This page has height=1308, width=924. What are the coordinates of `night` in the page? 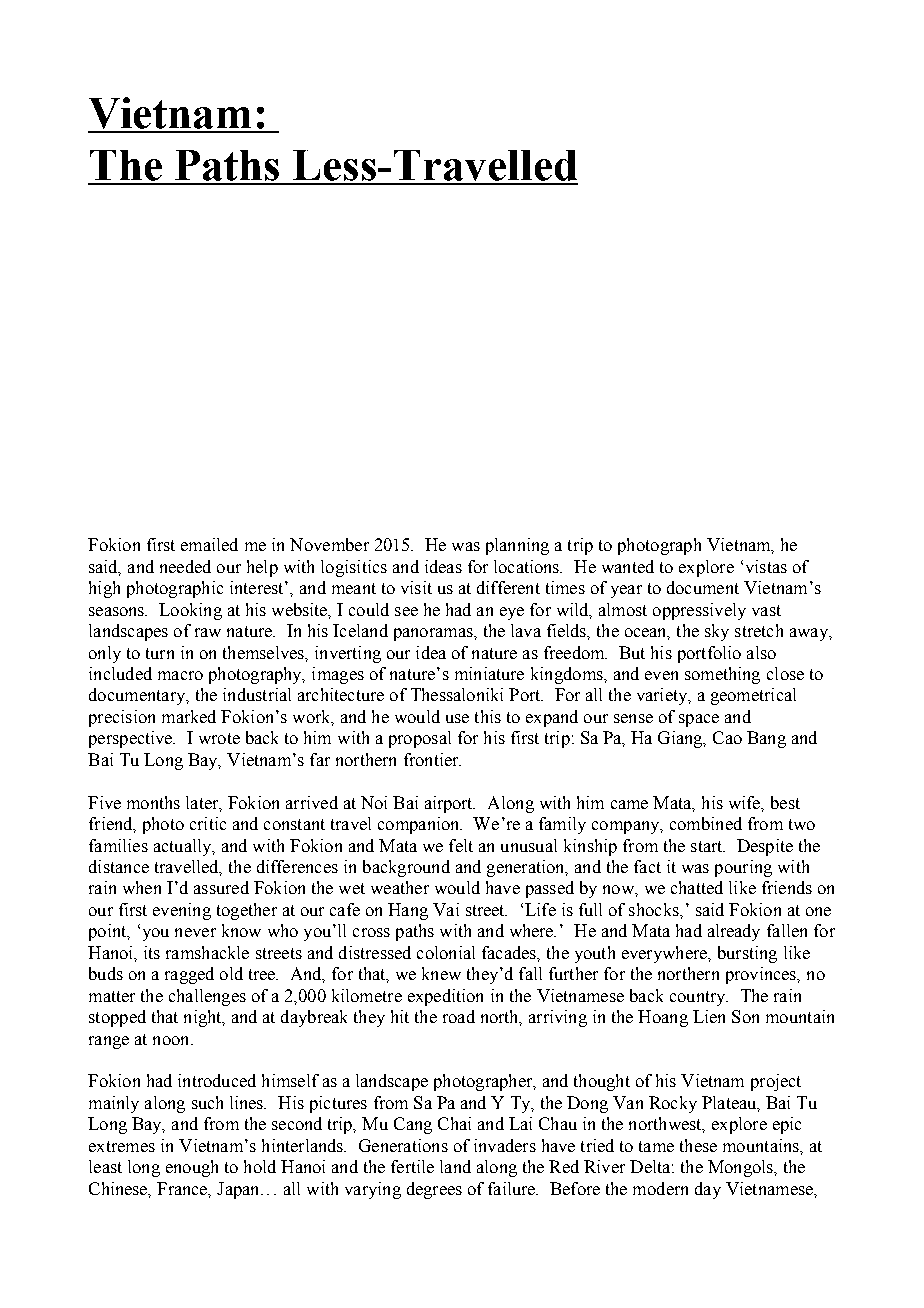 It's located at (204, 1018).
